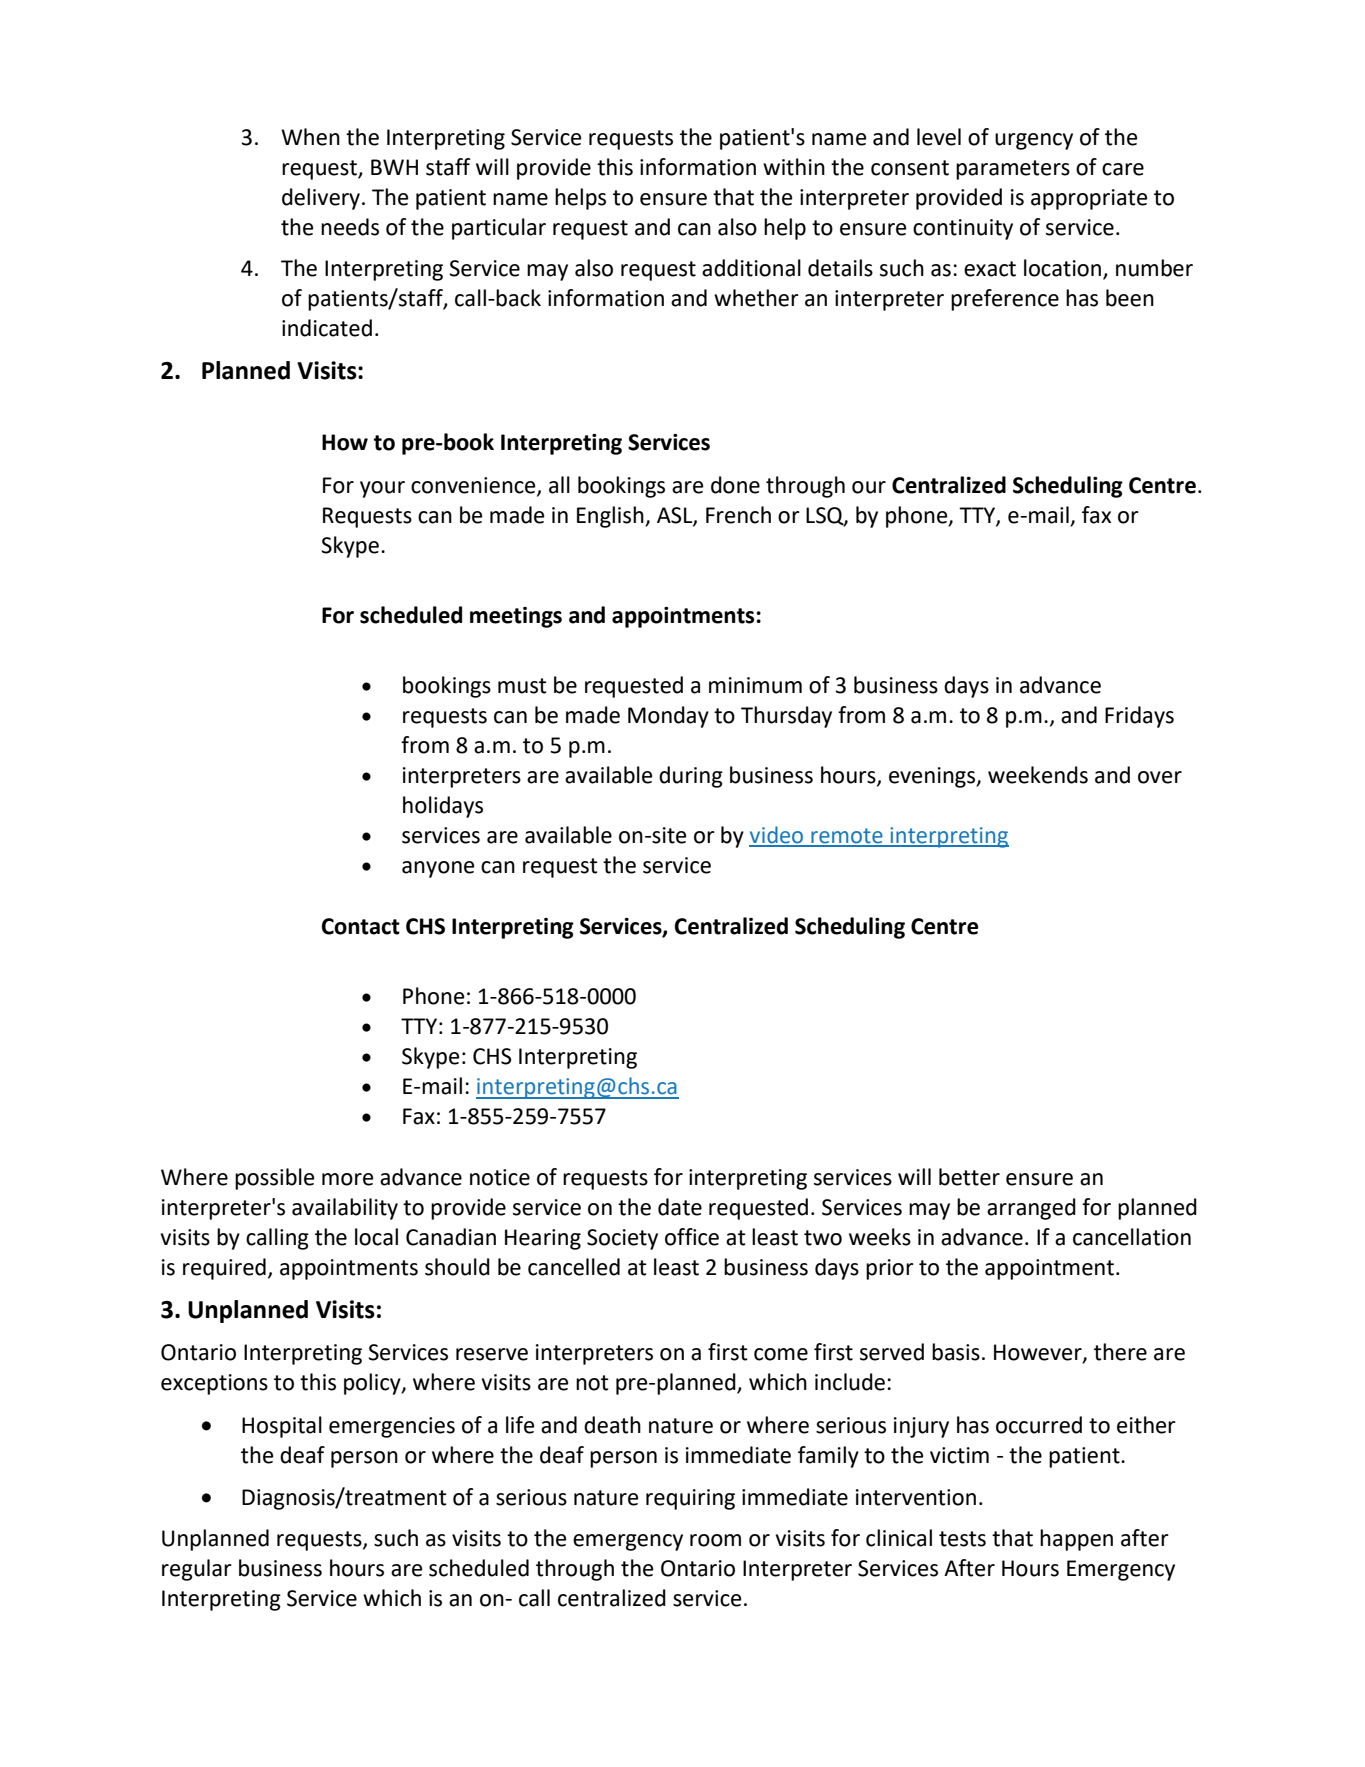 This screenshot has width=1365, height=1767. What do you see at coordinates (1013, 170) in the screenshot?
I see `parameters` at bounding box center [1013, 170].
